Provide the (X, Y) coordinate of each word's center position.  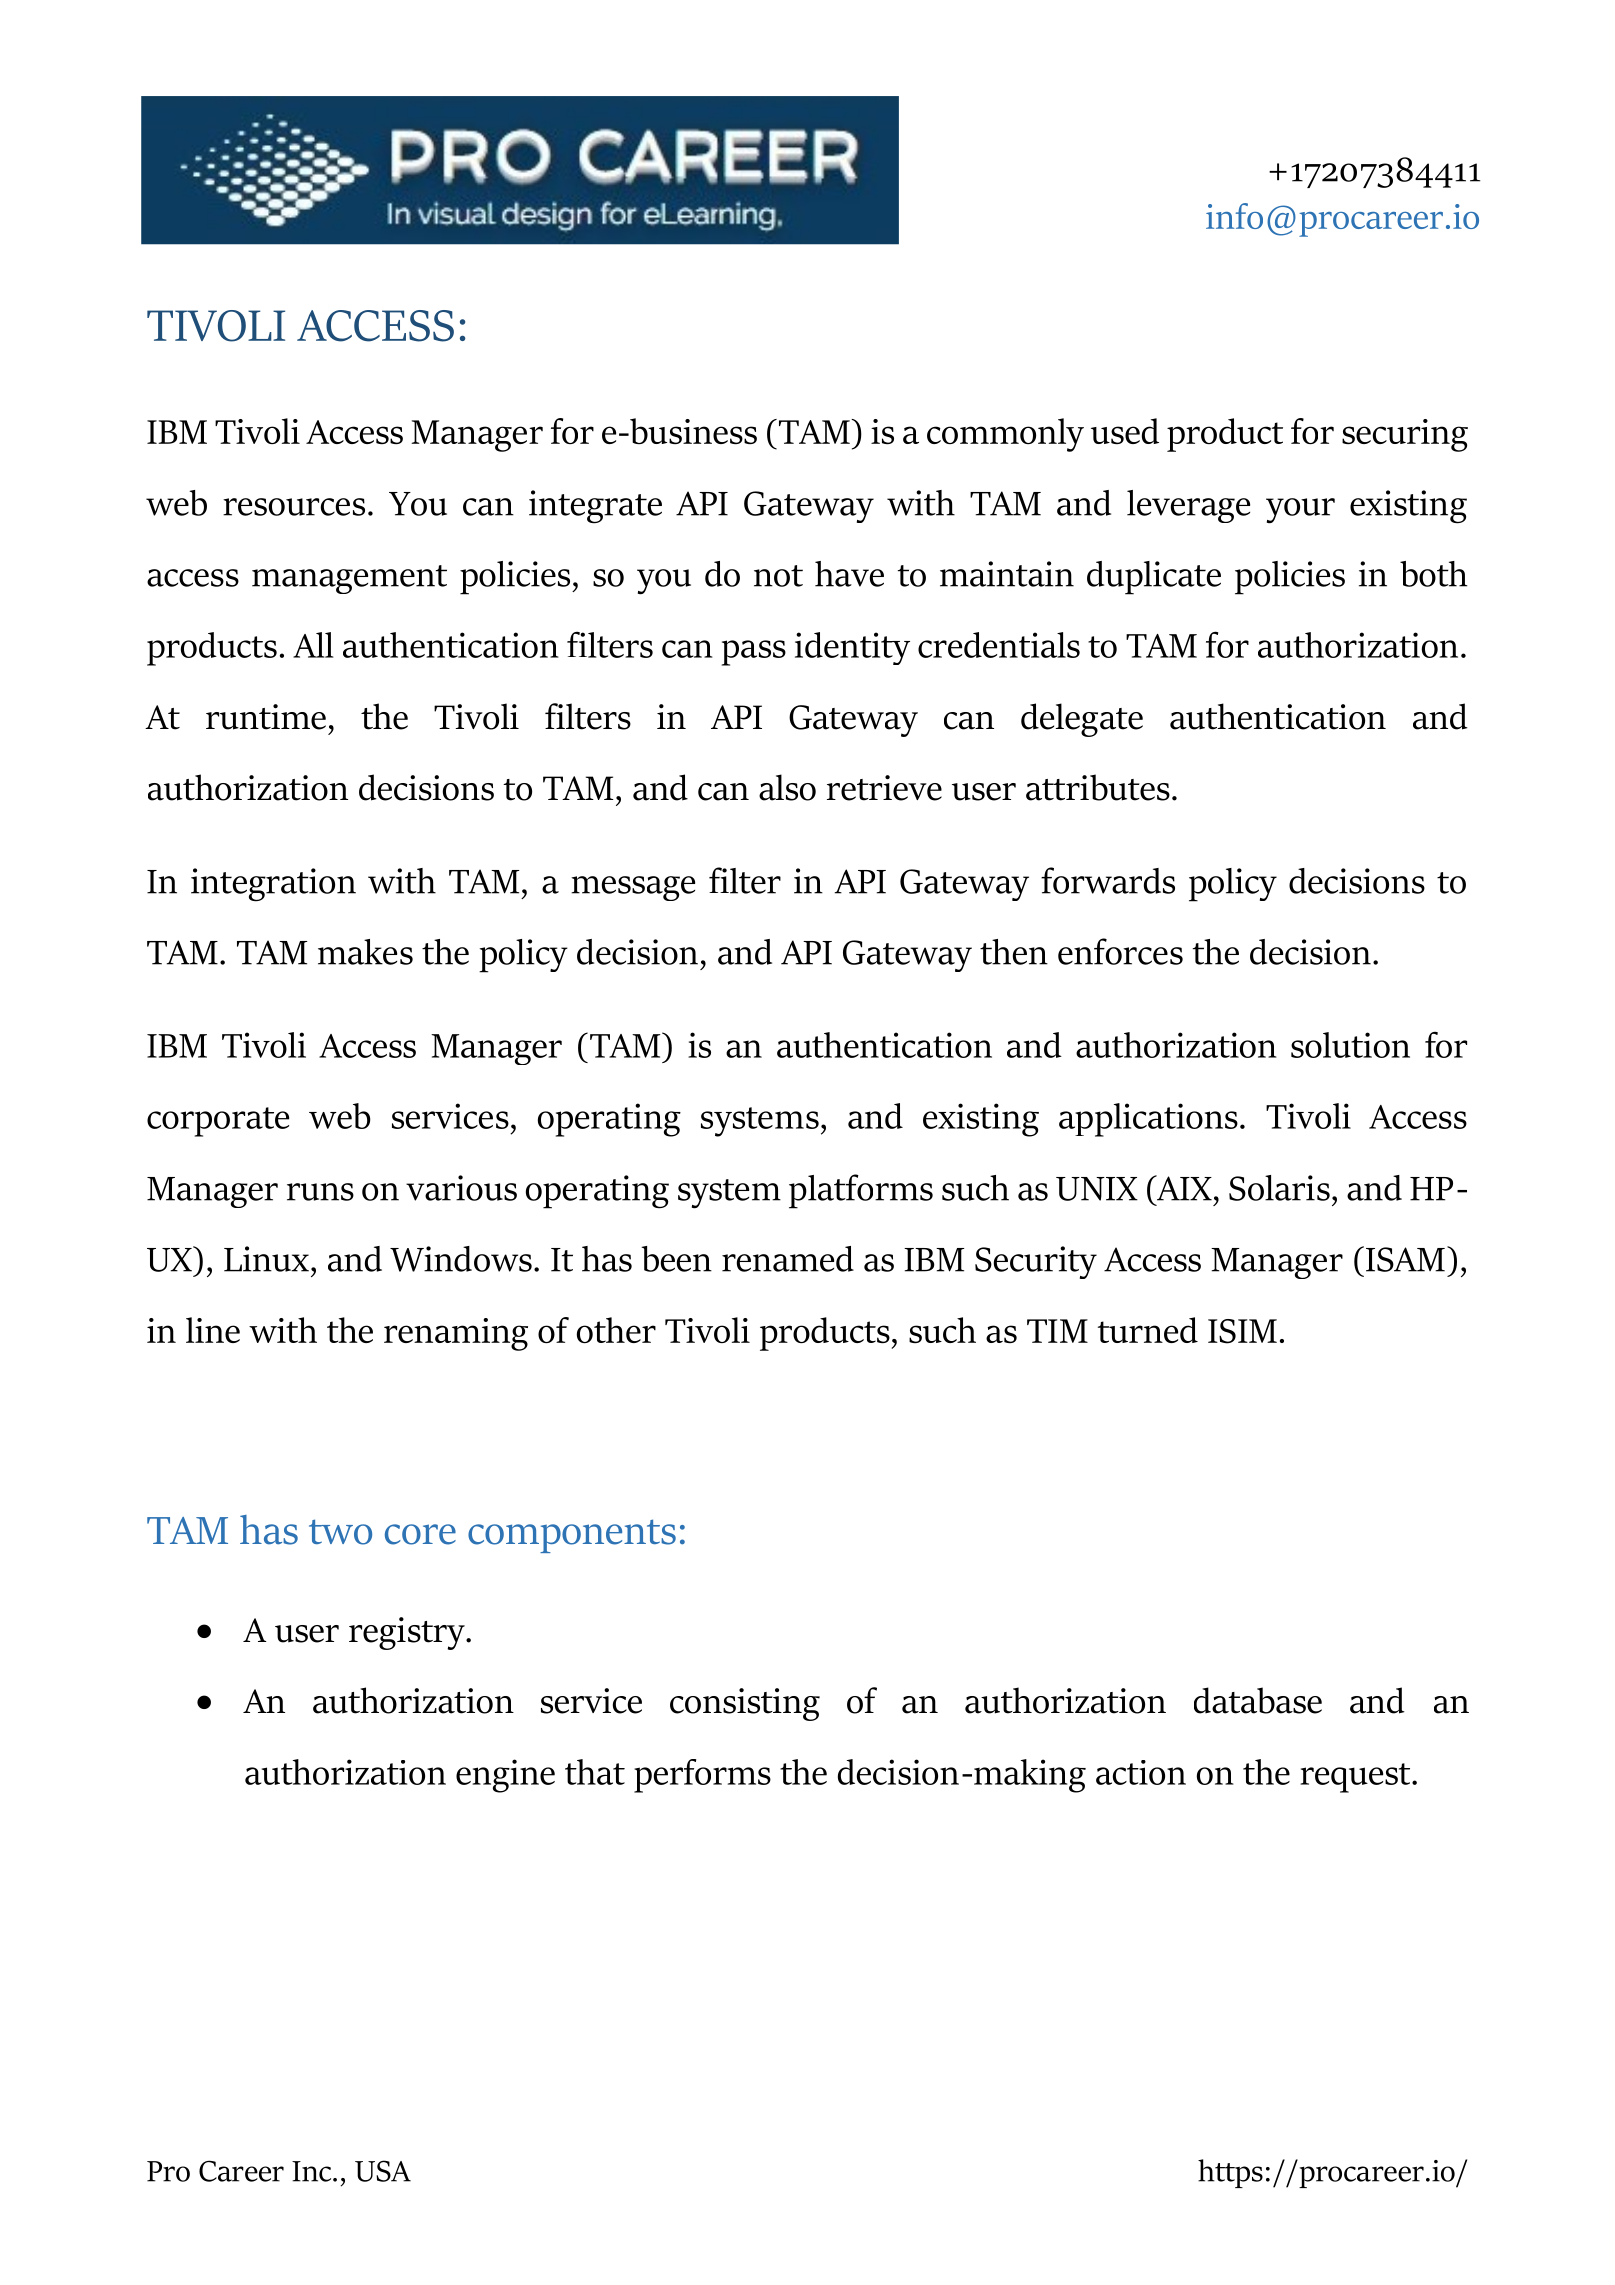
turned (1148, 1330)
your (1300, 511)
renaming (456, 1334)
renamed (788, 1259)
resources (294, 507)
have (849, 574)
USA (383, 2171)
